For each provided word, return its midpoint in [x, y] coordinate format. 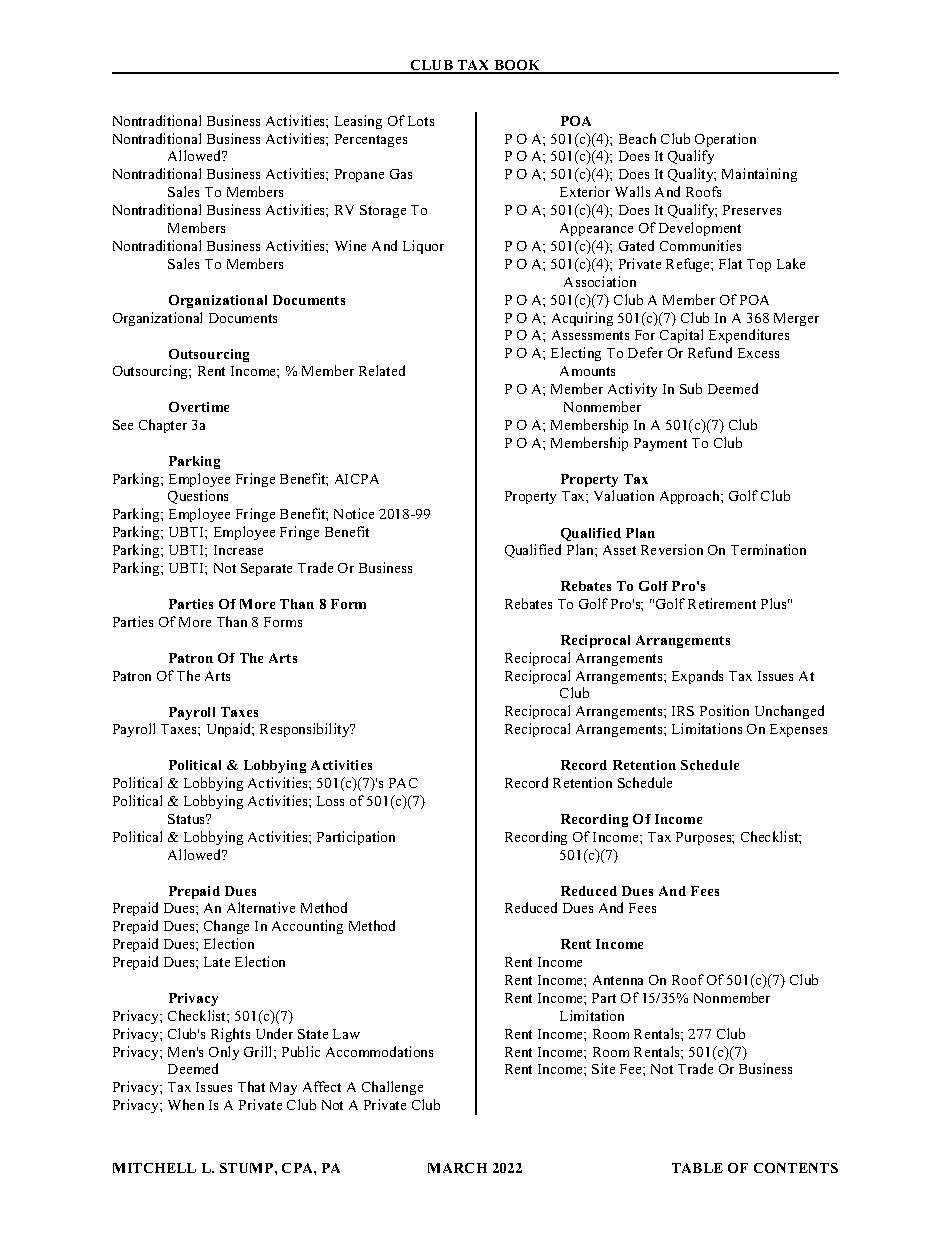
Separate [266, 569]
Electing [576, 354]
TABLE [697, 1168]
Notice [354, 513]
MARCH [457, 1168]
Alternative [261, 907]
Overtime [199, 407]
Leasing [358, 122]
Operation [725, 140]
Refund [710, 352]
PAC [403, 783]
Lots [421, 121]
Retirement [722, 603]
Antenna [618, 980]
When [186, 1104]
